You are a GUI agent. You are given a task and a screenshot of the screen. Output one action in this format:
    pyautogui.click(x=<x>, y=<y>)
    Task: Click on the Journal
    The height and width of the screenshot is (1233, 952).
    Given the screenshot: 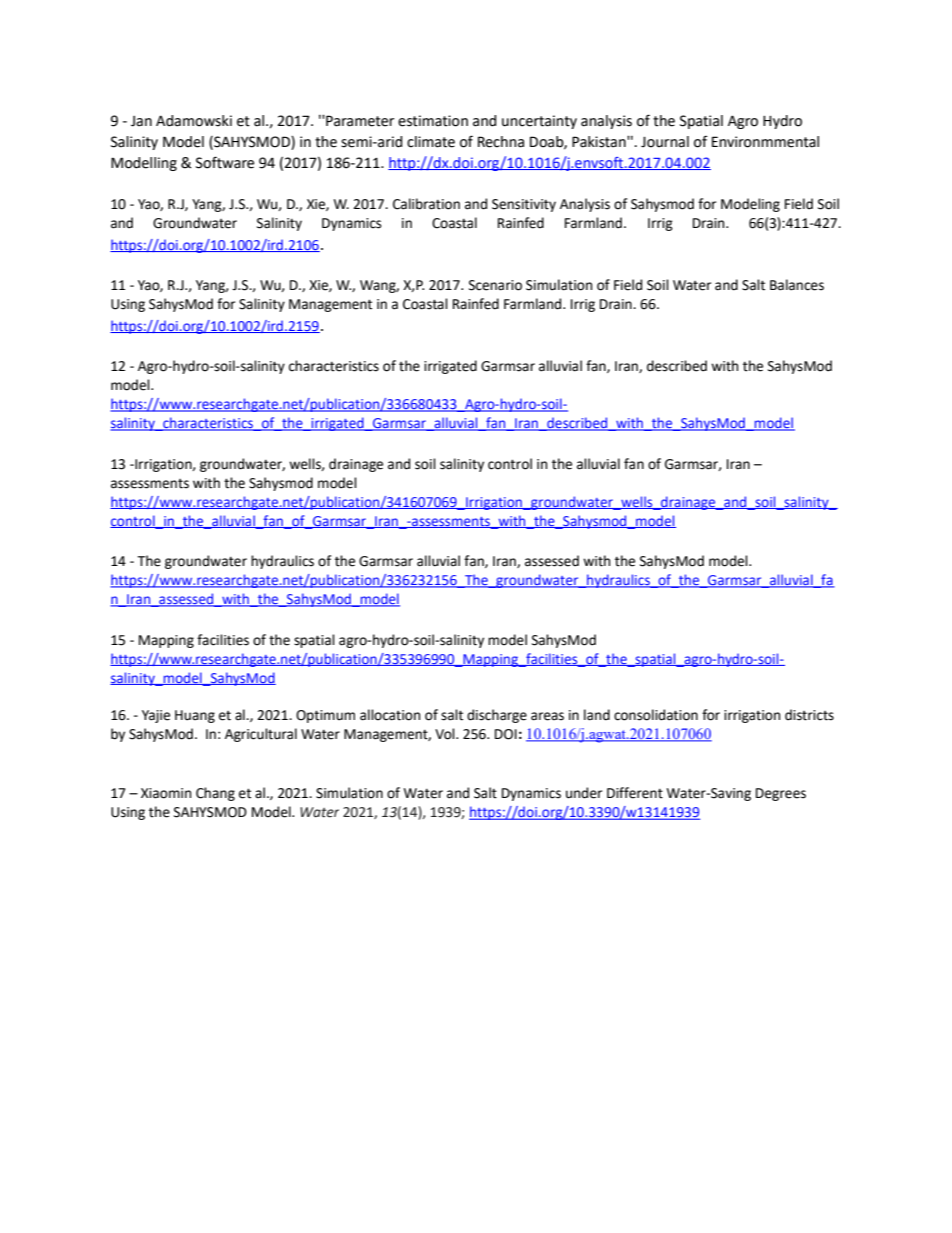 What is the action you would take?
    pyautogui.click(x=665, y=142)
